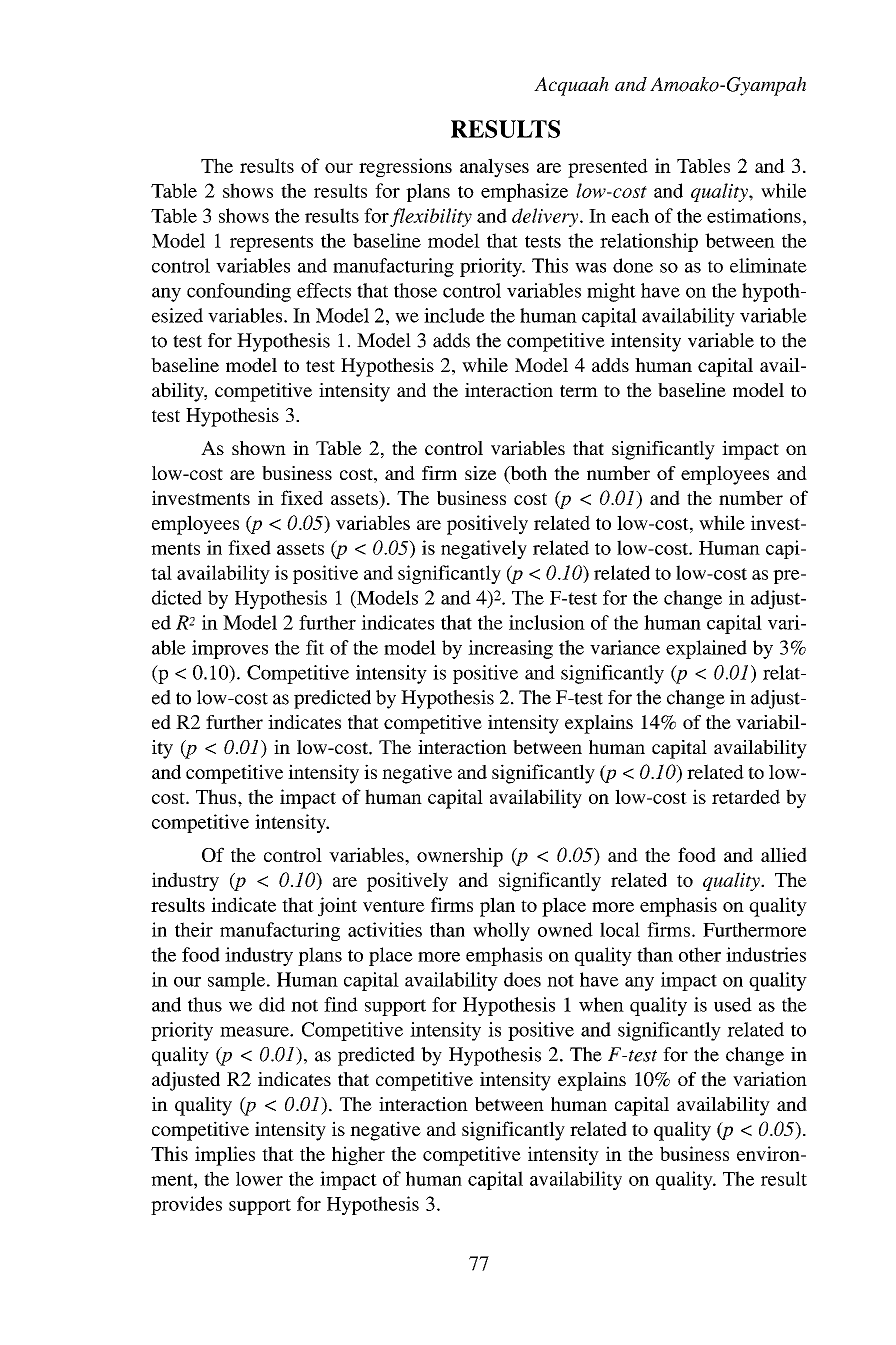 The width and height of the page is (896, 1345). Describe the element at coordinates (494, 168) in the page. I see `analyses` at that location.
